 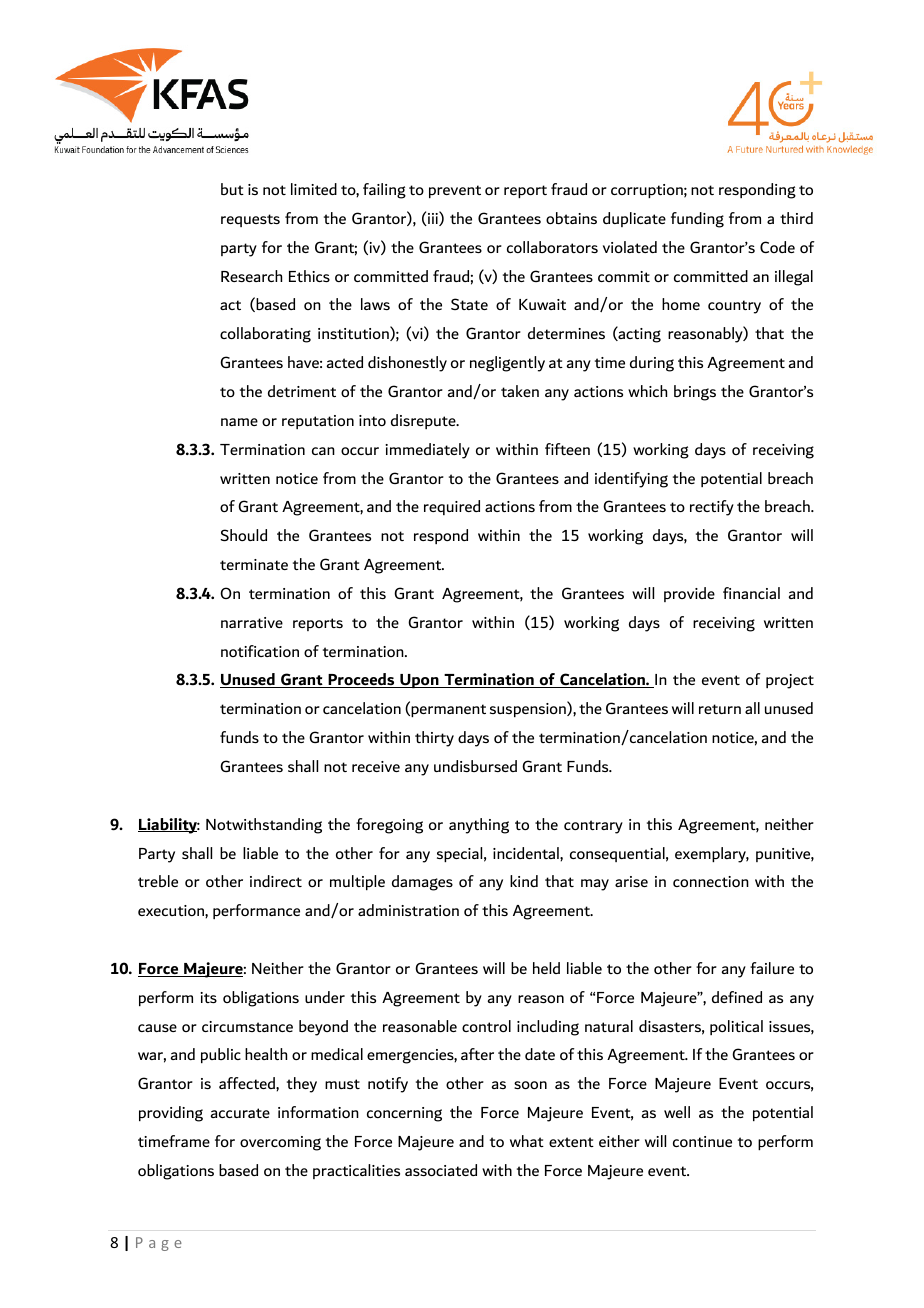 What do you see at coordinates (159, 1244) in the document?
I see `Page` at bounding box center [159, 1244].
